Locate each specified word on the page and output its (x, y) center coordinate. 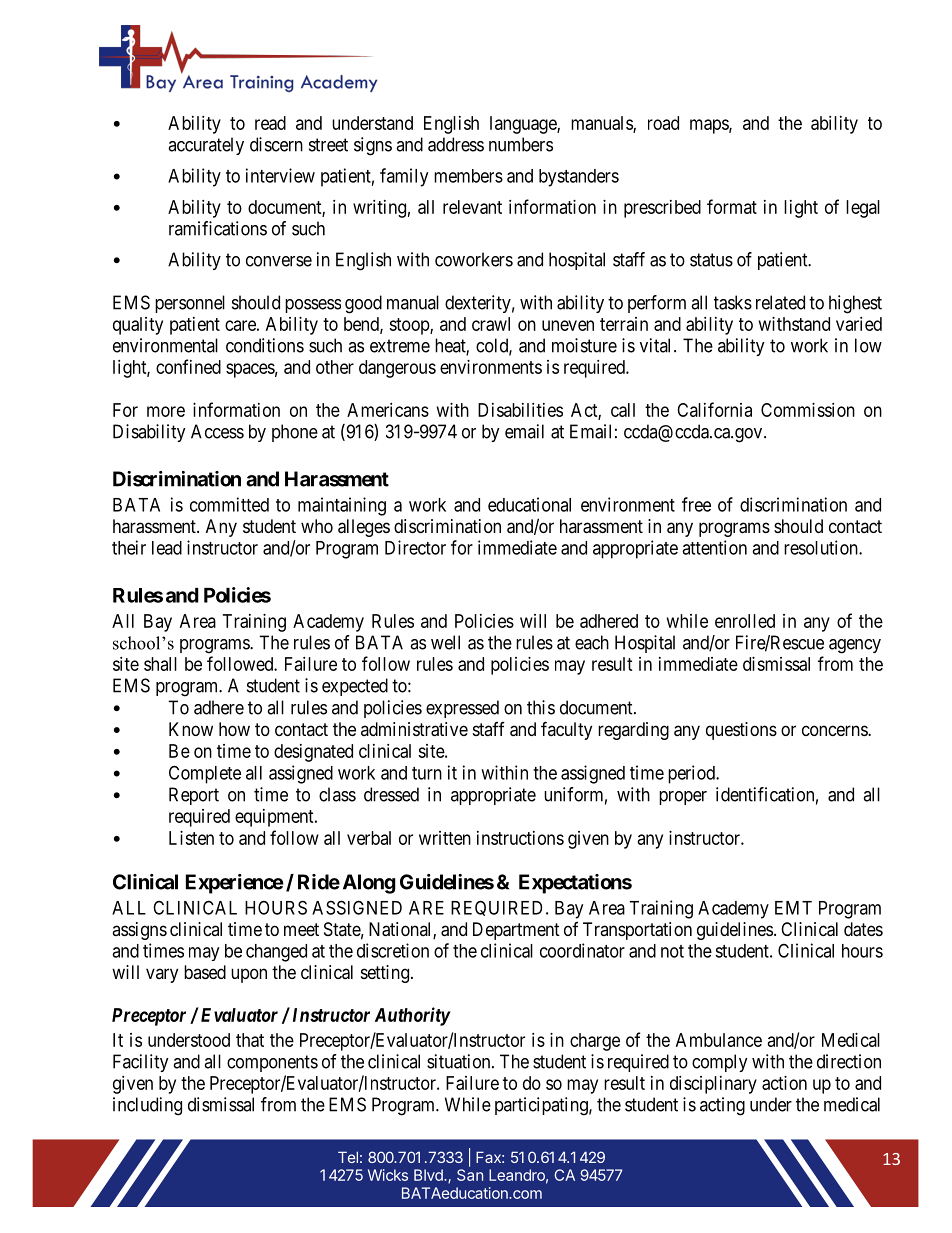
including (147, 1106)
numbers (521, 144)
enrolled (745, 621)
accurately (206, 146)
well (445, 642)
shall (160, 664)
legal (863, 209)
